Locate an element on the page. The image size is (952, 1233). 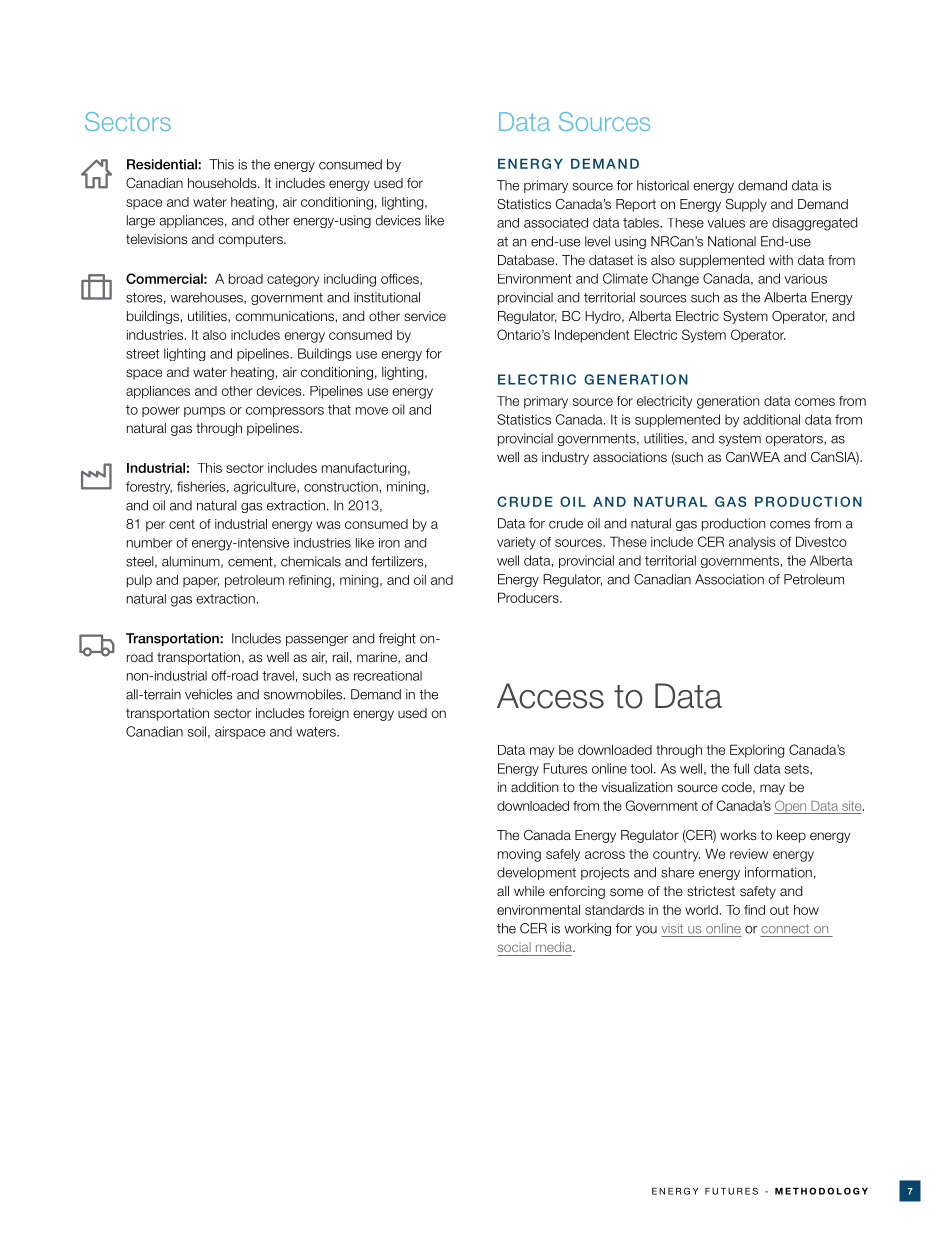
foreign is located at coordinates (328, 714).
